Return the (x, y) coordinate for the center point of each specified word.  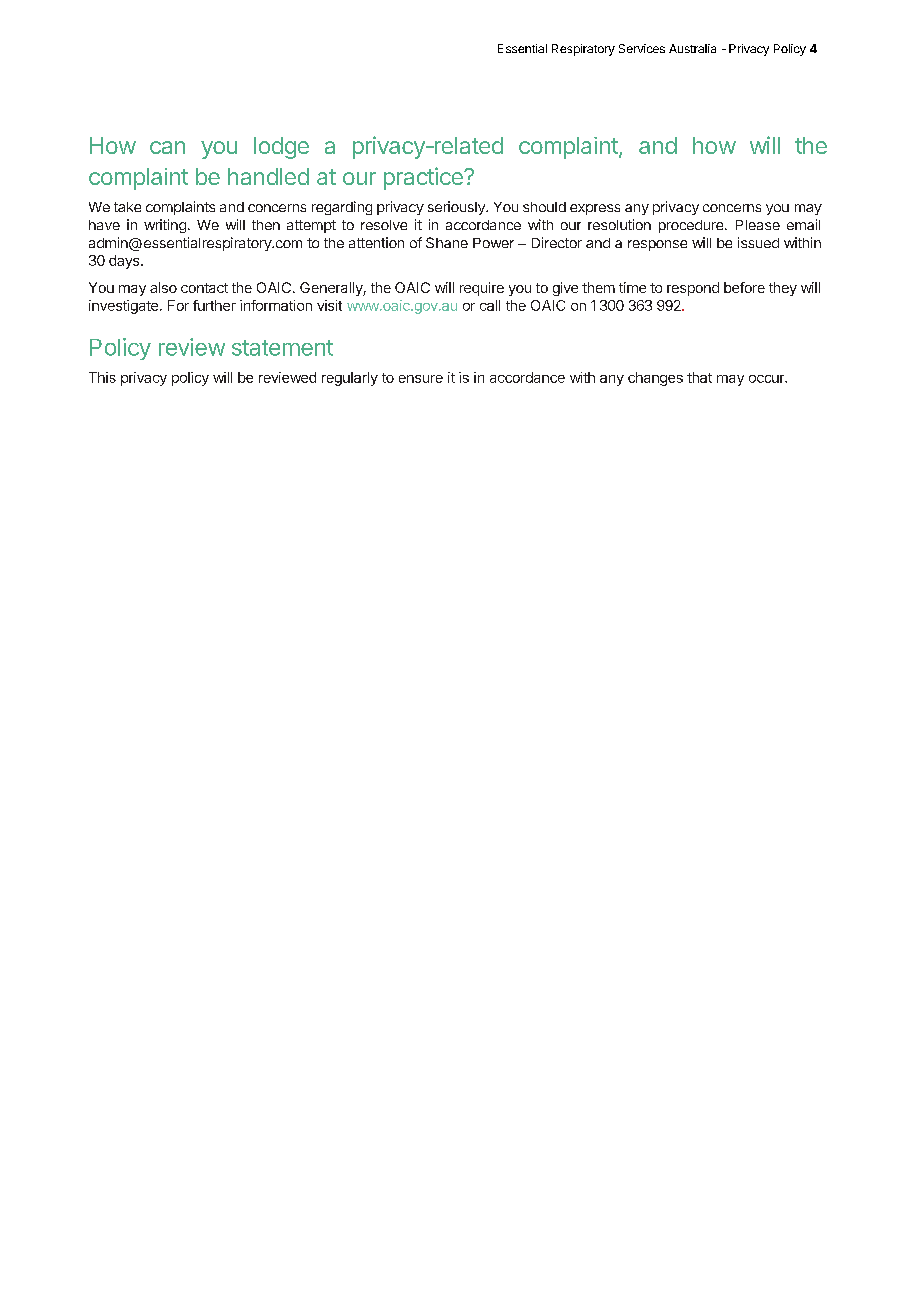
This (102, 377)
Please (758, 225)
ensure (421, 379)
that (699, 377)
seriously (457, 208)
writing (165, 226)
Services (642, 48)
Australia (692, 48)
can (167, 147)
